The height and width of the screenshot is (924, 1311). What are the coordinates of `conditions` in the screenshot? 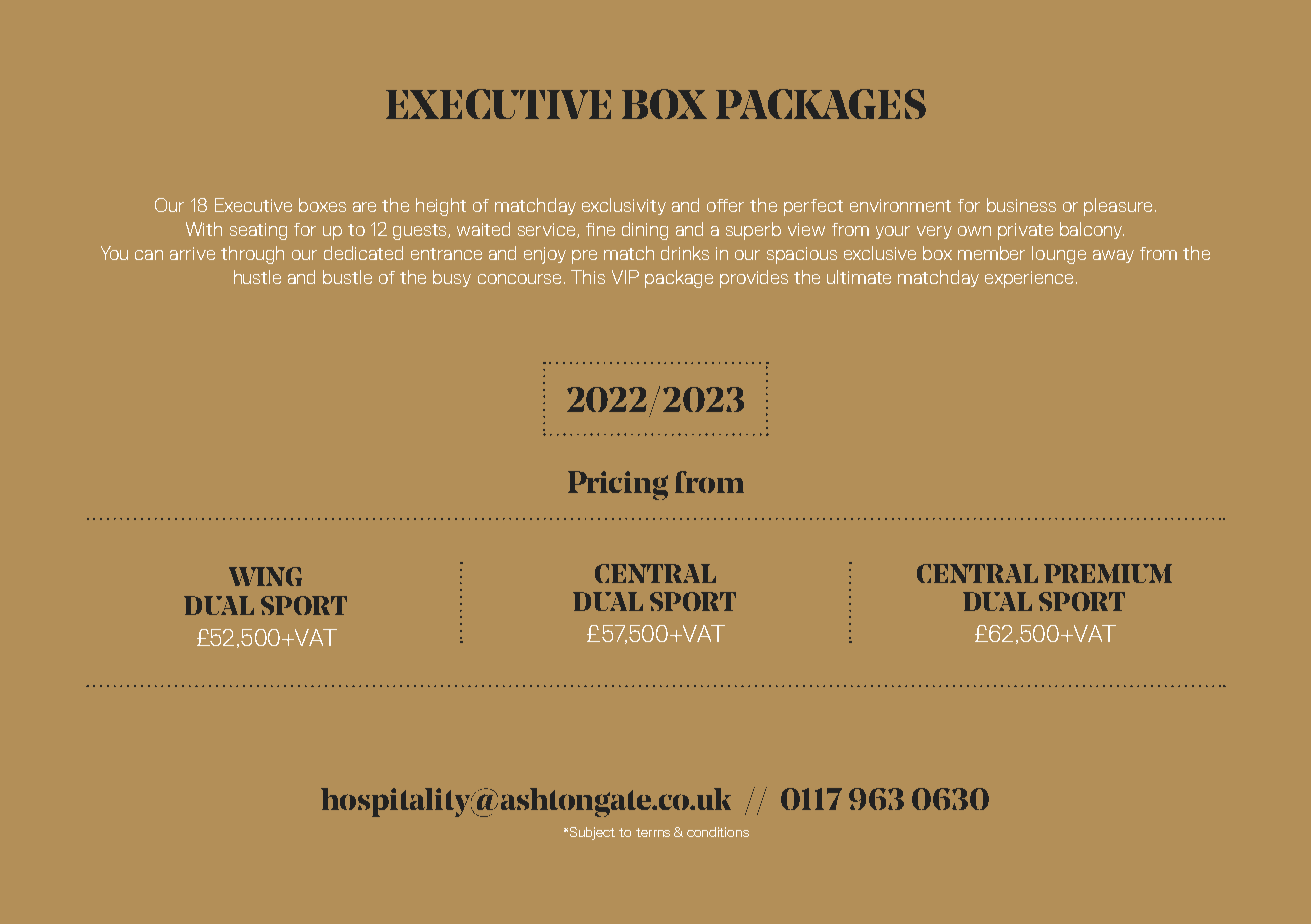 It's located at (718, 832).
